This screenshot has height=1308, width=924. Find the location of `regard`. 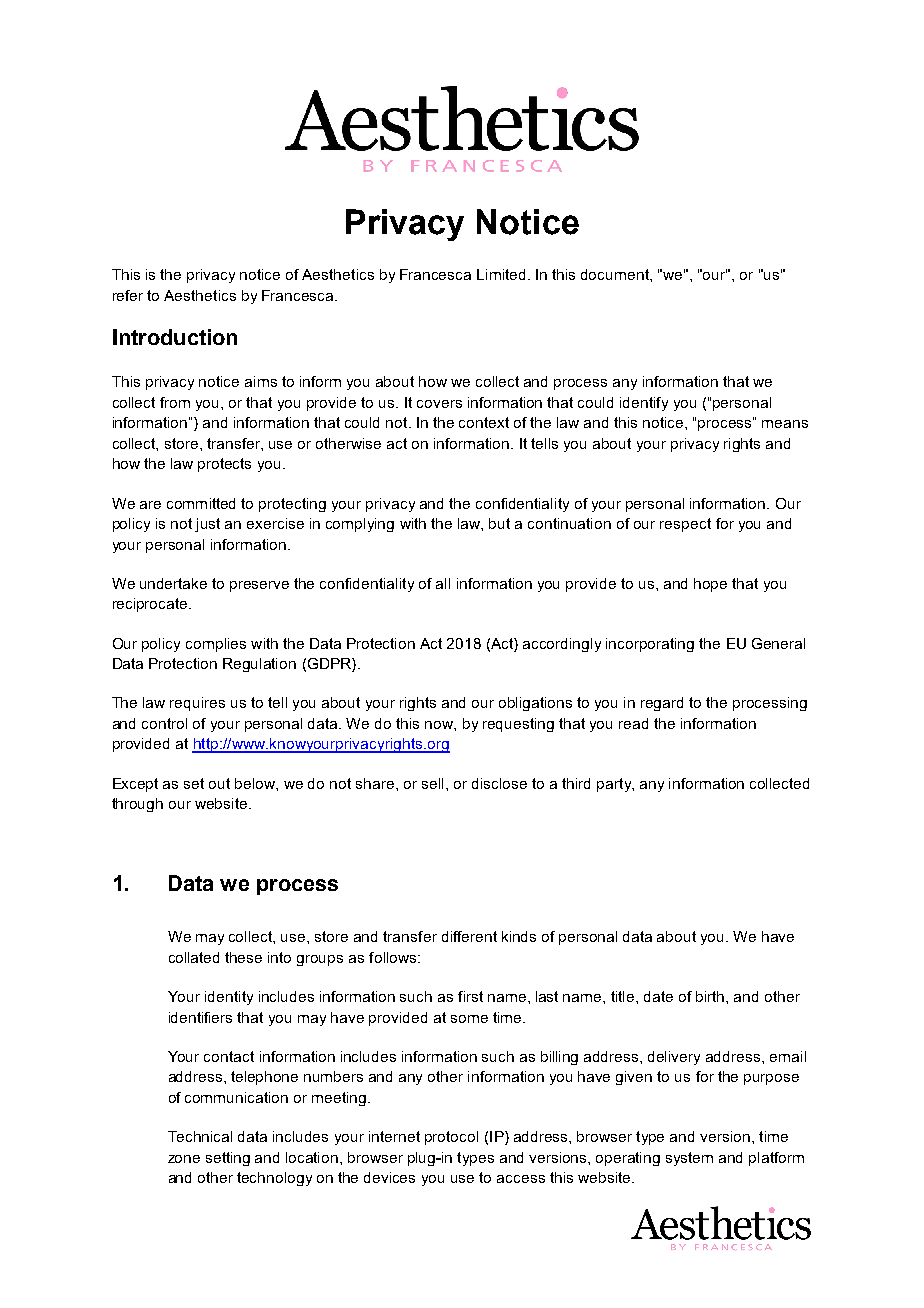

regard is located at coordinates (662, 704).
